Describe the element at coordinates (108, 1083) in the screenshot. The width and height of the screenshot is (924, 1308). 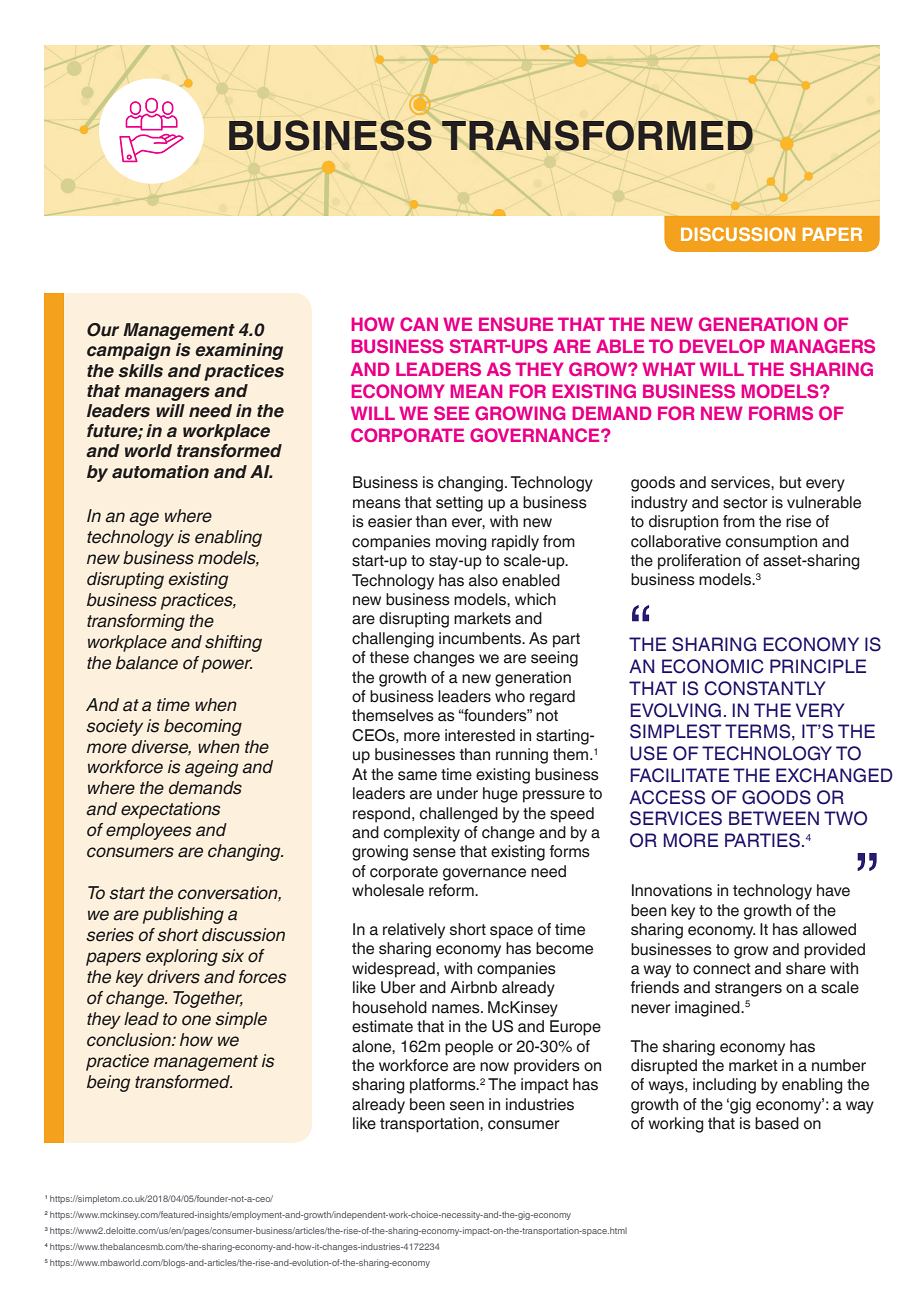
I see `being` at that location.
